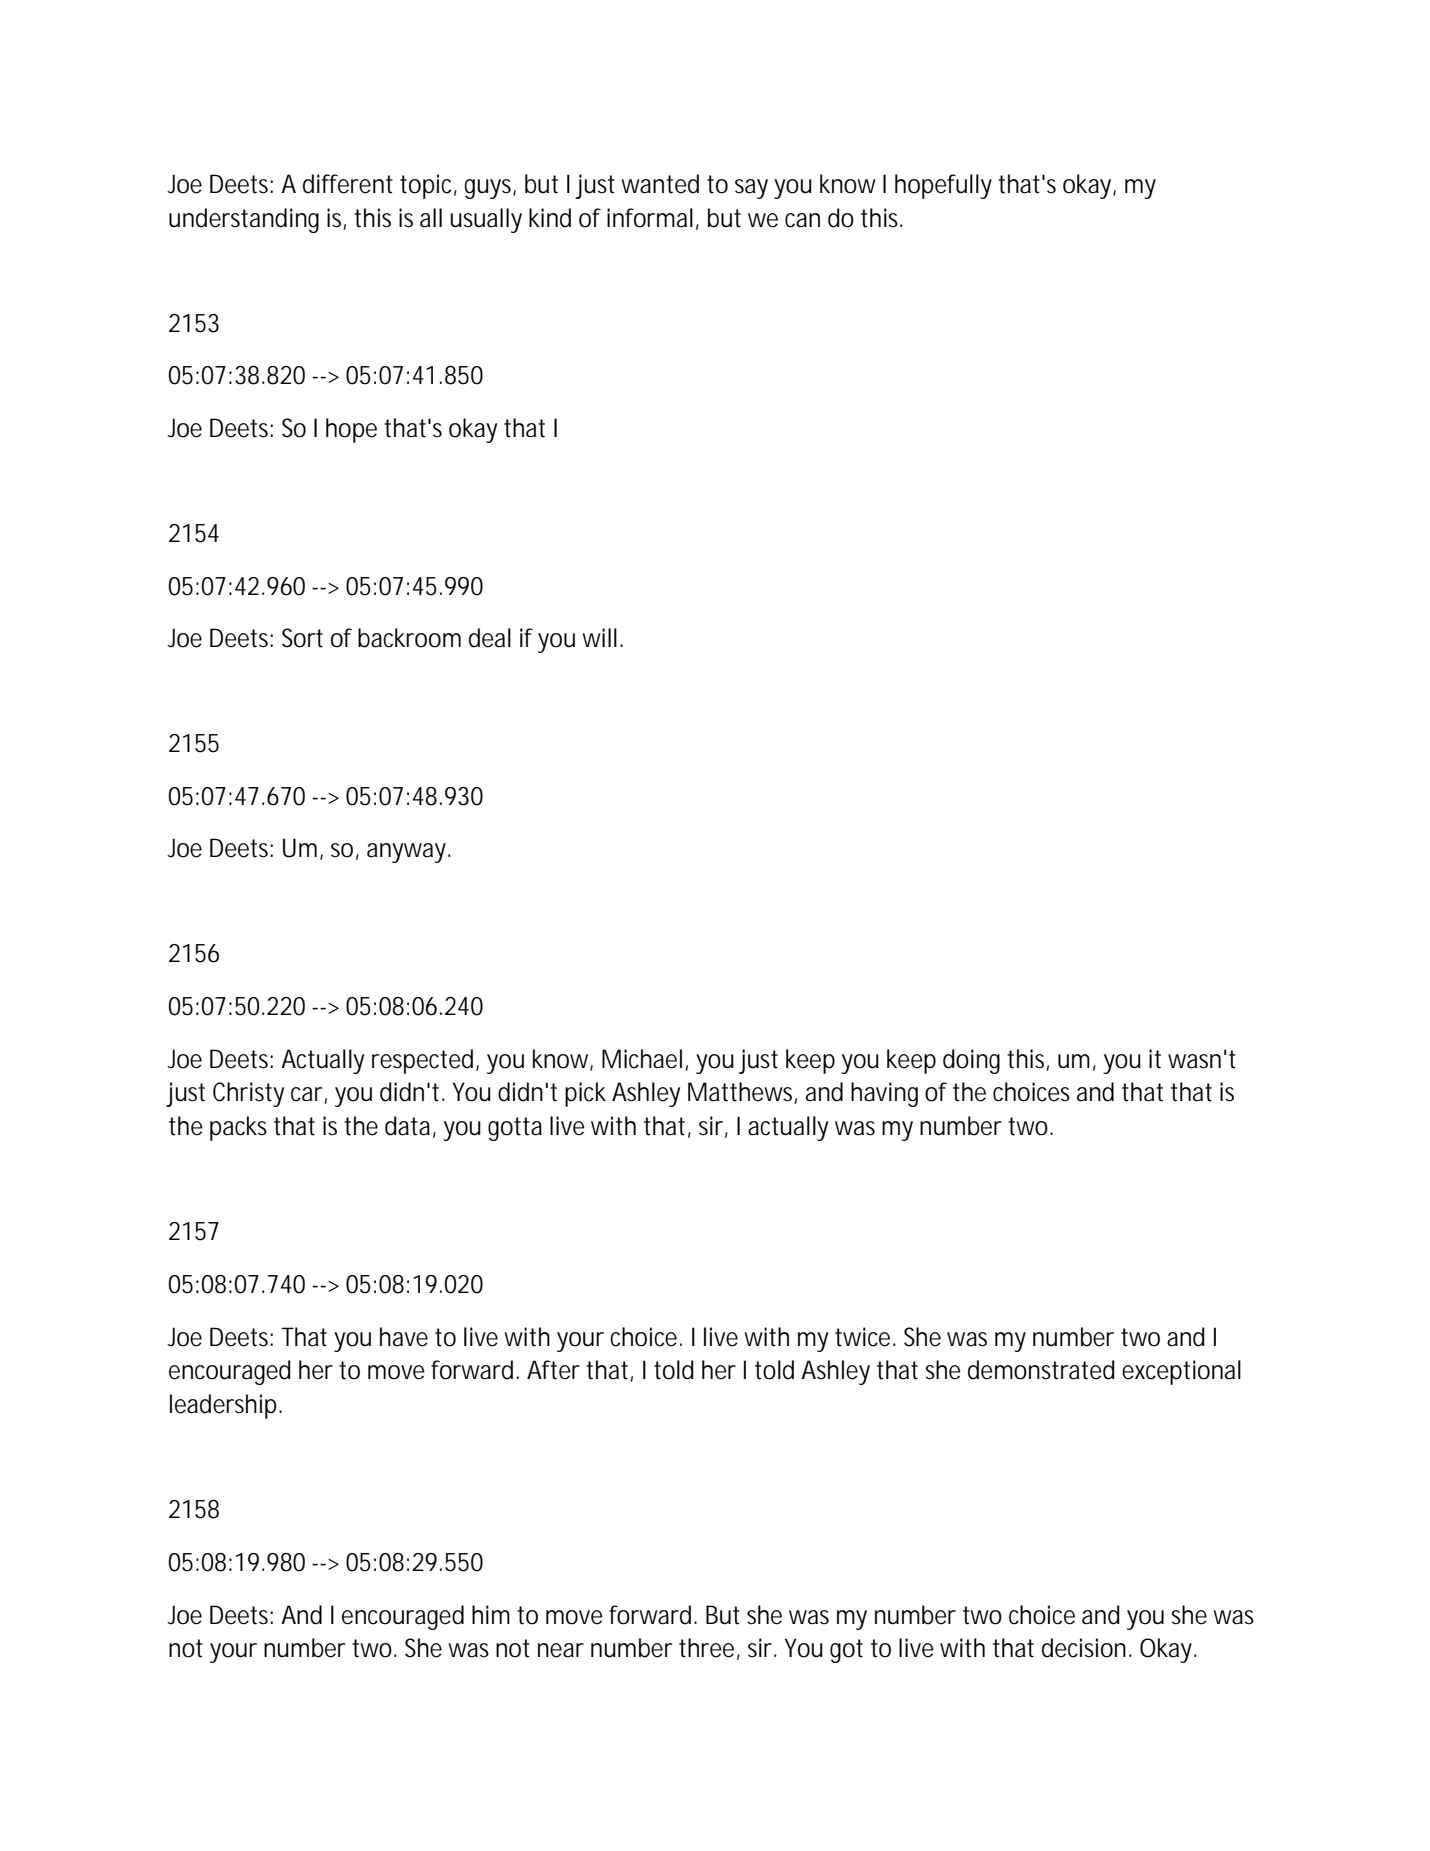 Image resolution: width=1430 pixels, height=1851 pixels. What do you see at coordinates (348, 184) in the page?
I see `different` at bounding box center [348, 184].
